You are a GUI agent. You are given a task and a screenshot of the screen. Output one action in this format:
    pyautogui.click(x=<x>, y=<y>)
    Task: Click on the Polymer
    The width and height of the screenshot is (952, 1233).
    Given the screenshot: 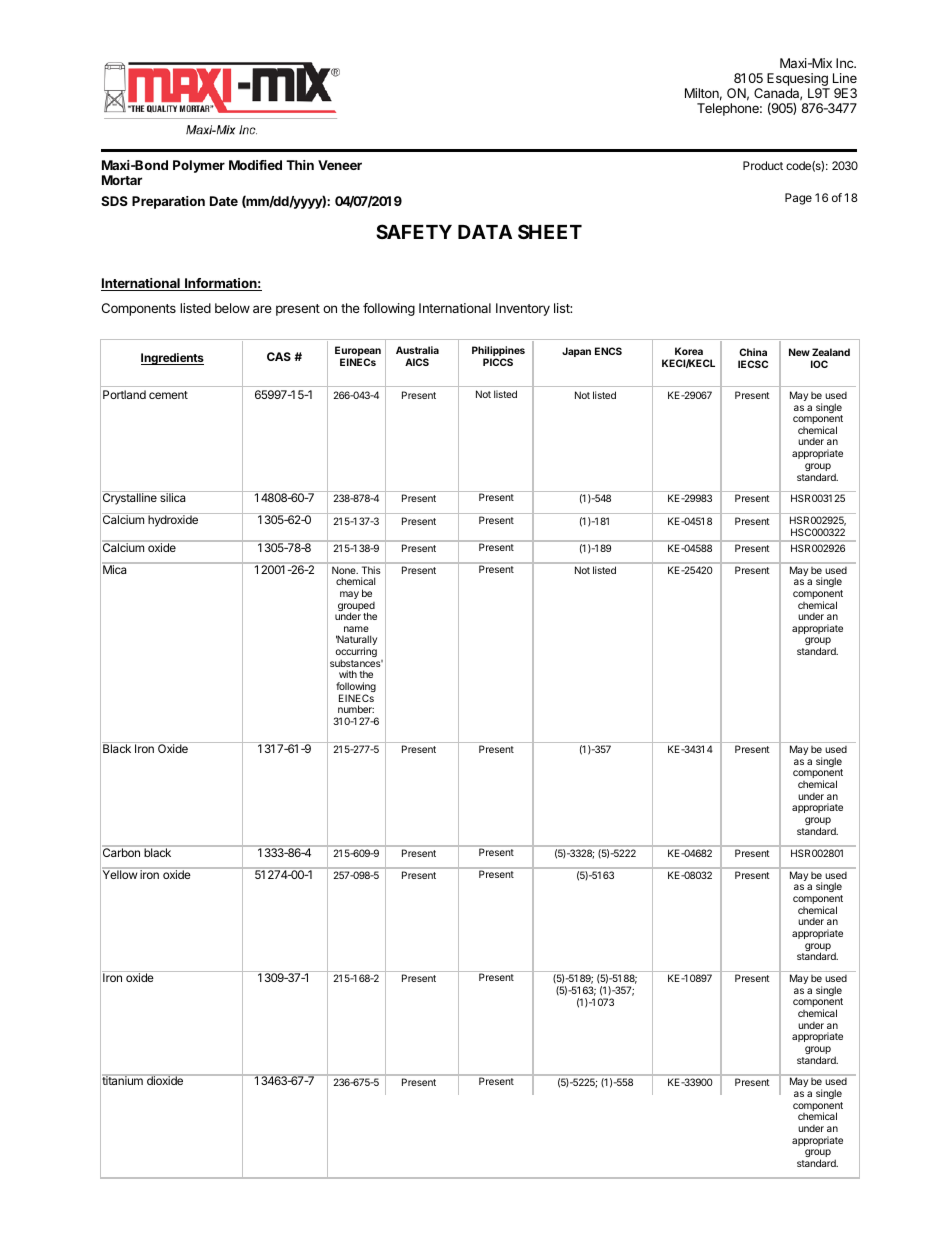 What is the action you would take?
    pyautogui.click(x=199, y=166)
